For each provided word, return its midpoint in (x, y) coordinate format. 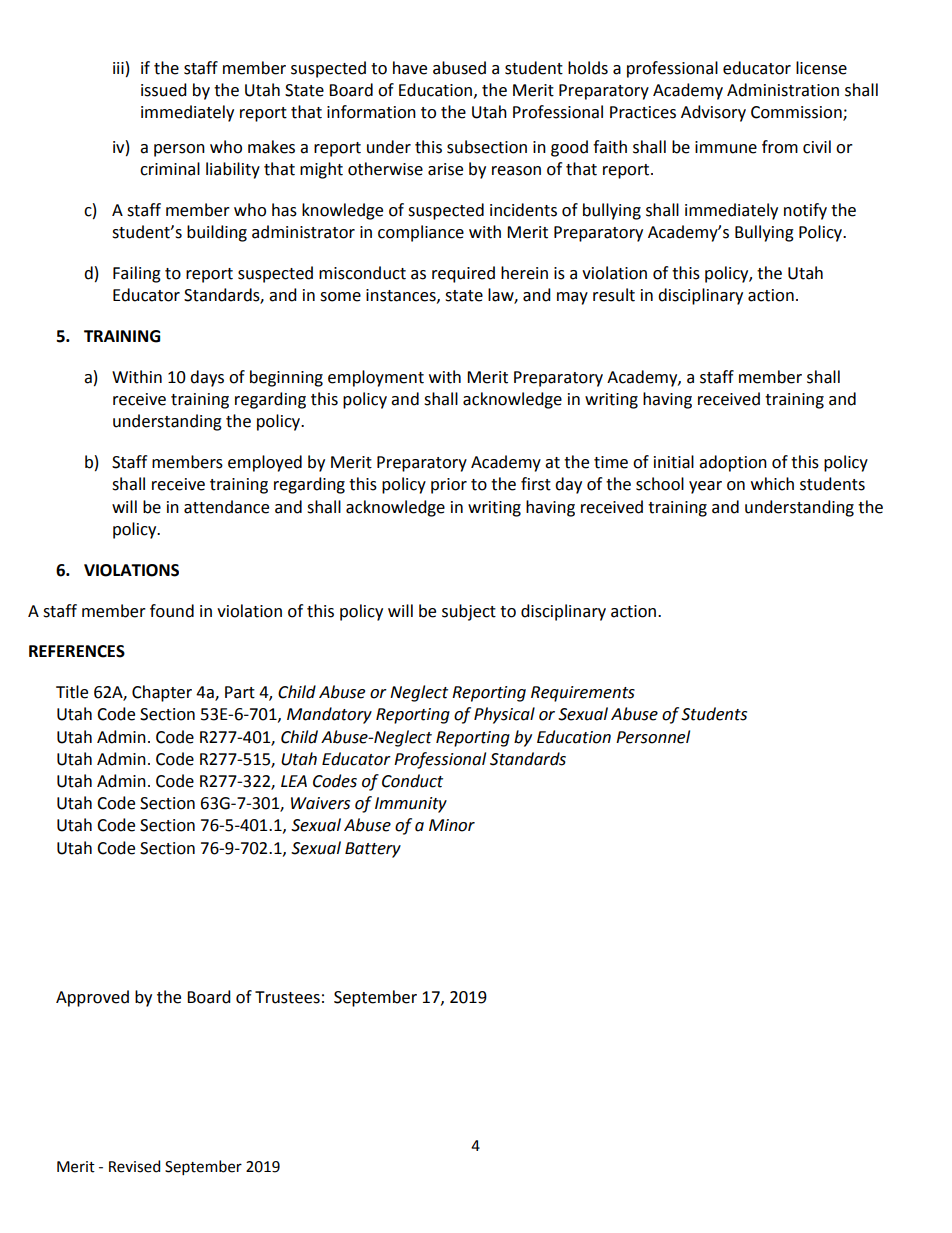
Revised (134, 1166)
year (705, 487)
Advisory (713, 113)
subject (469, 612)
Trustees (287, 997)
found (172, 611)
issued (164, 90)
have (410, 68)
